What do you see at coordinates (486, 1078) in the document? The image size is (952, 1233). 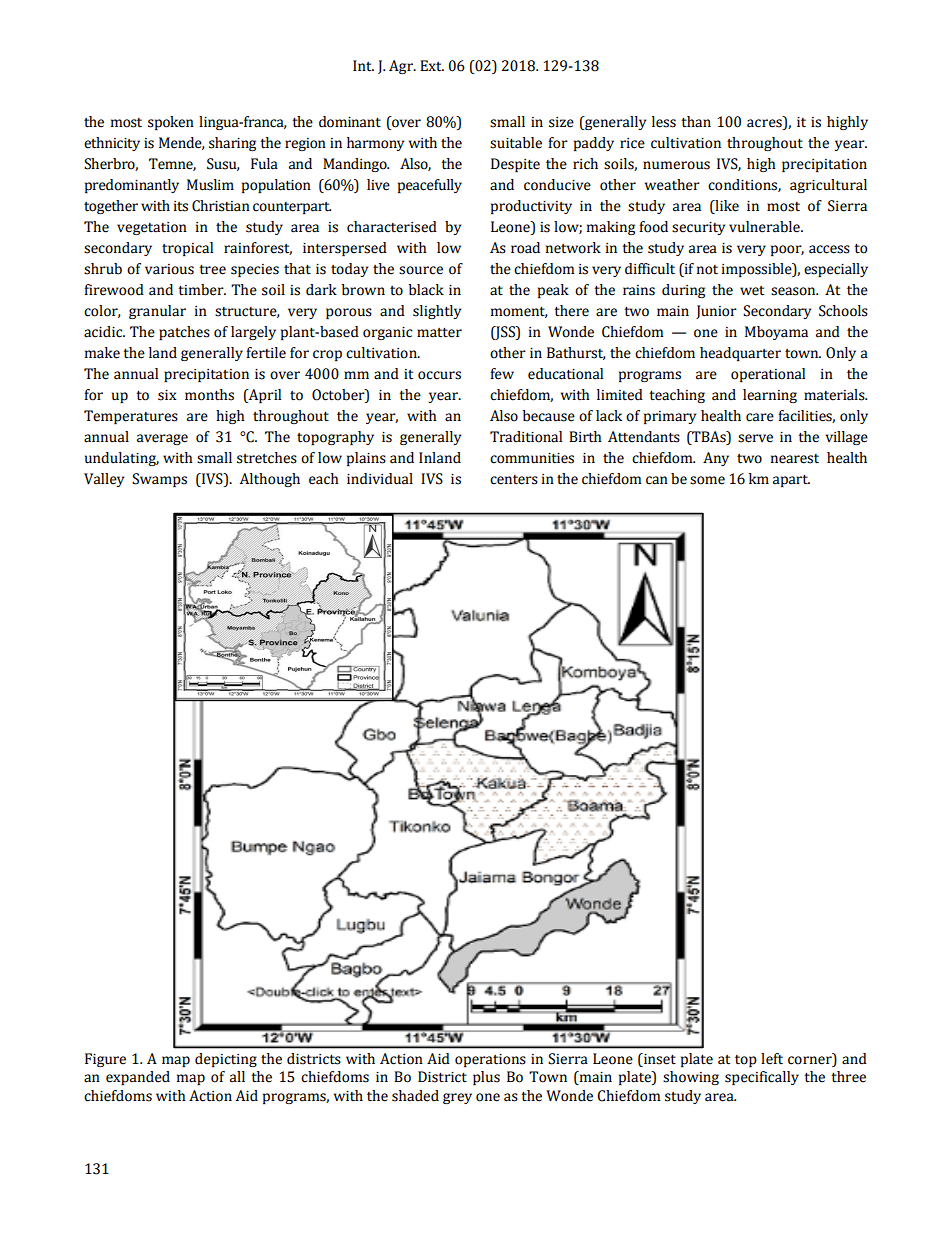 I see `plus` at bounding box center [486, 1078].
